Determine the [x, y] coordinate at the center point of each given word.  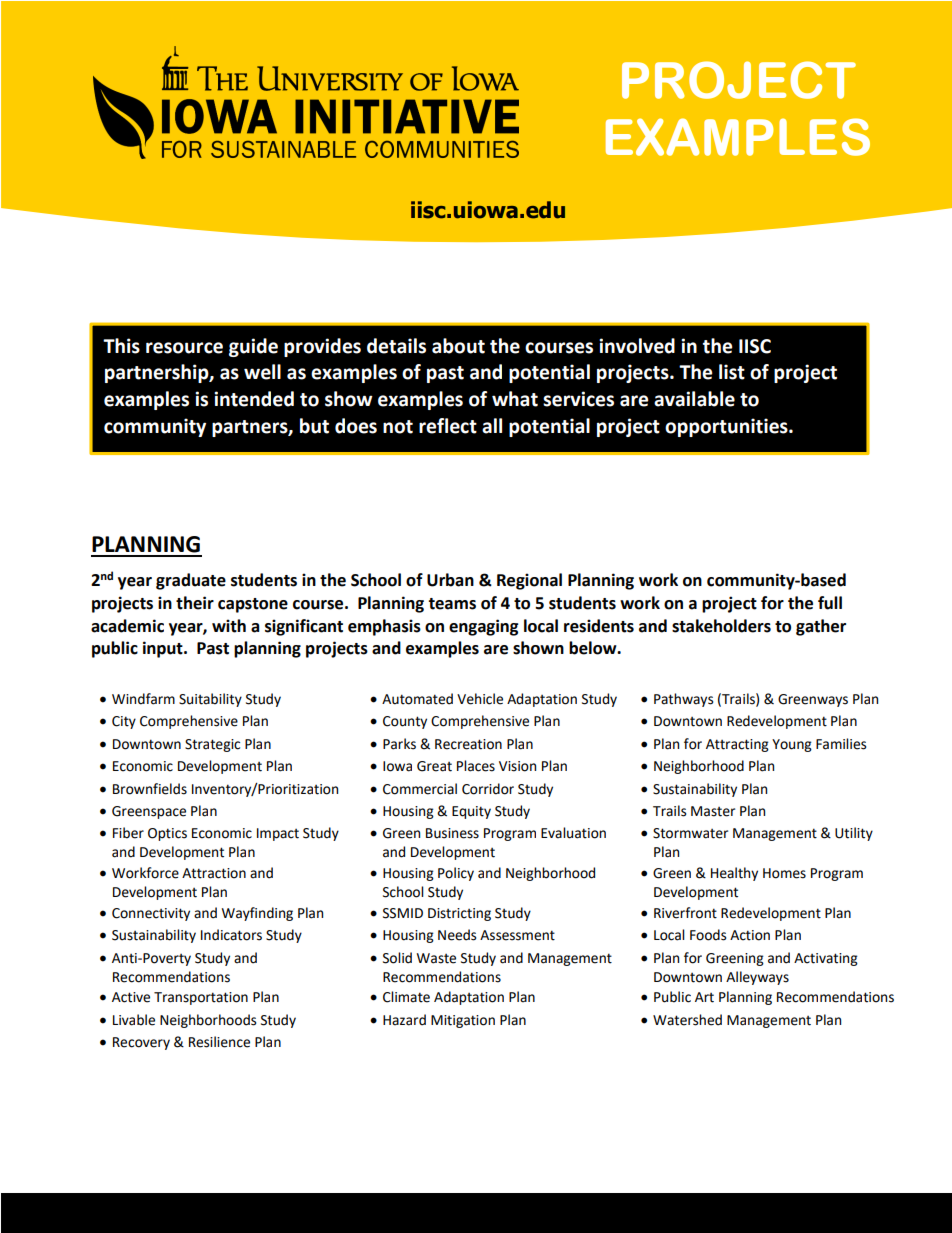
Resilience [219, 1042]
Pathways [683, 700]
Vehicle [480, 699]
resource [184, 348]
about [458, 346]
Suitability [210, 700]
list [732, 372]
